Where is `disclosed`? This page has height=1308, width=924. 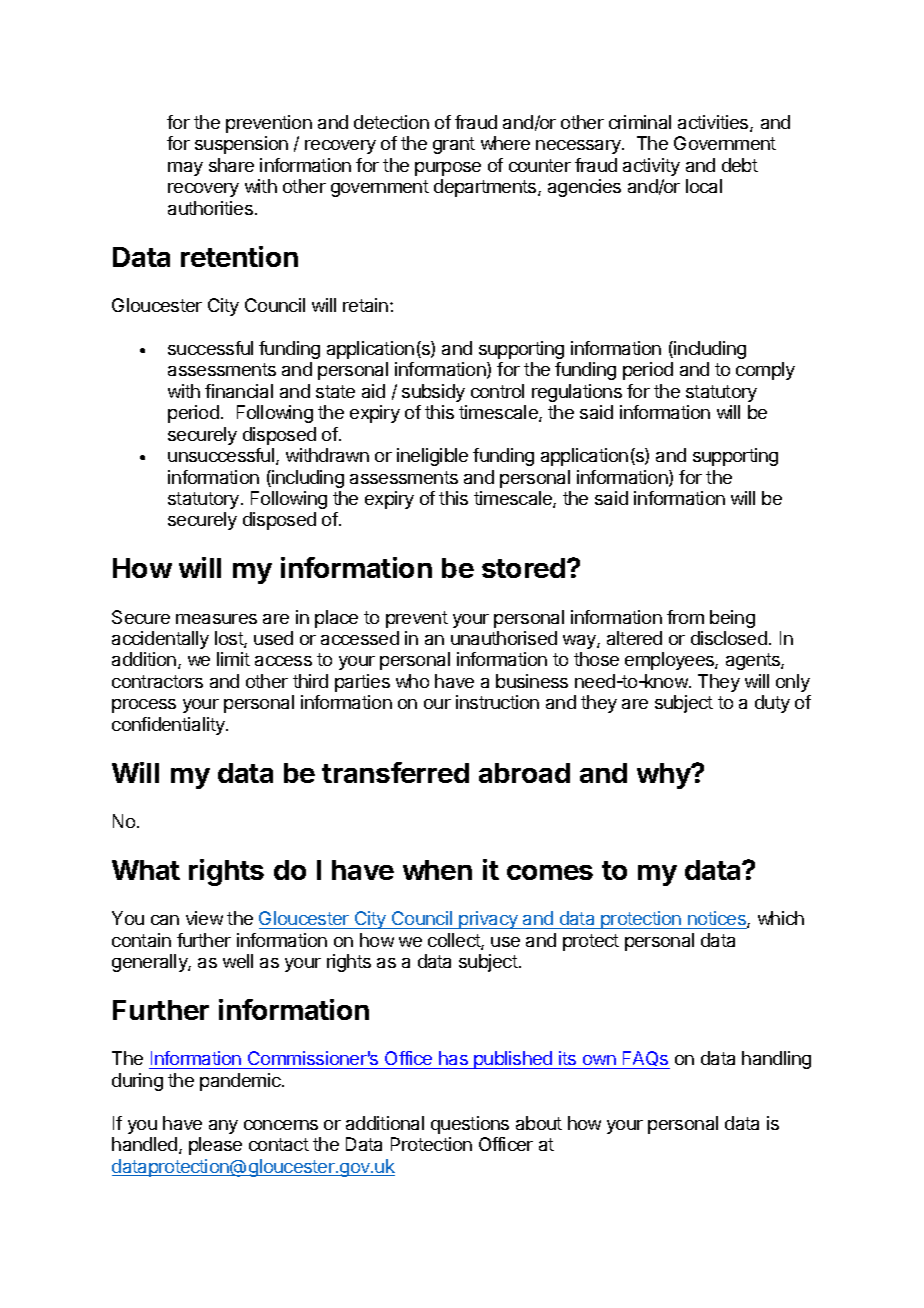
disclosed is located at coordinates (729, 638).
